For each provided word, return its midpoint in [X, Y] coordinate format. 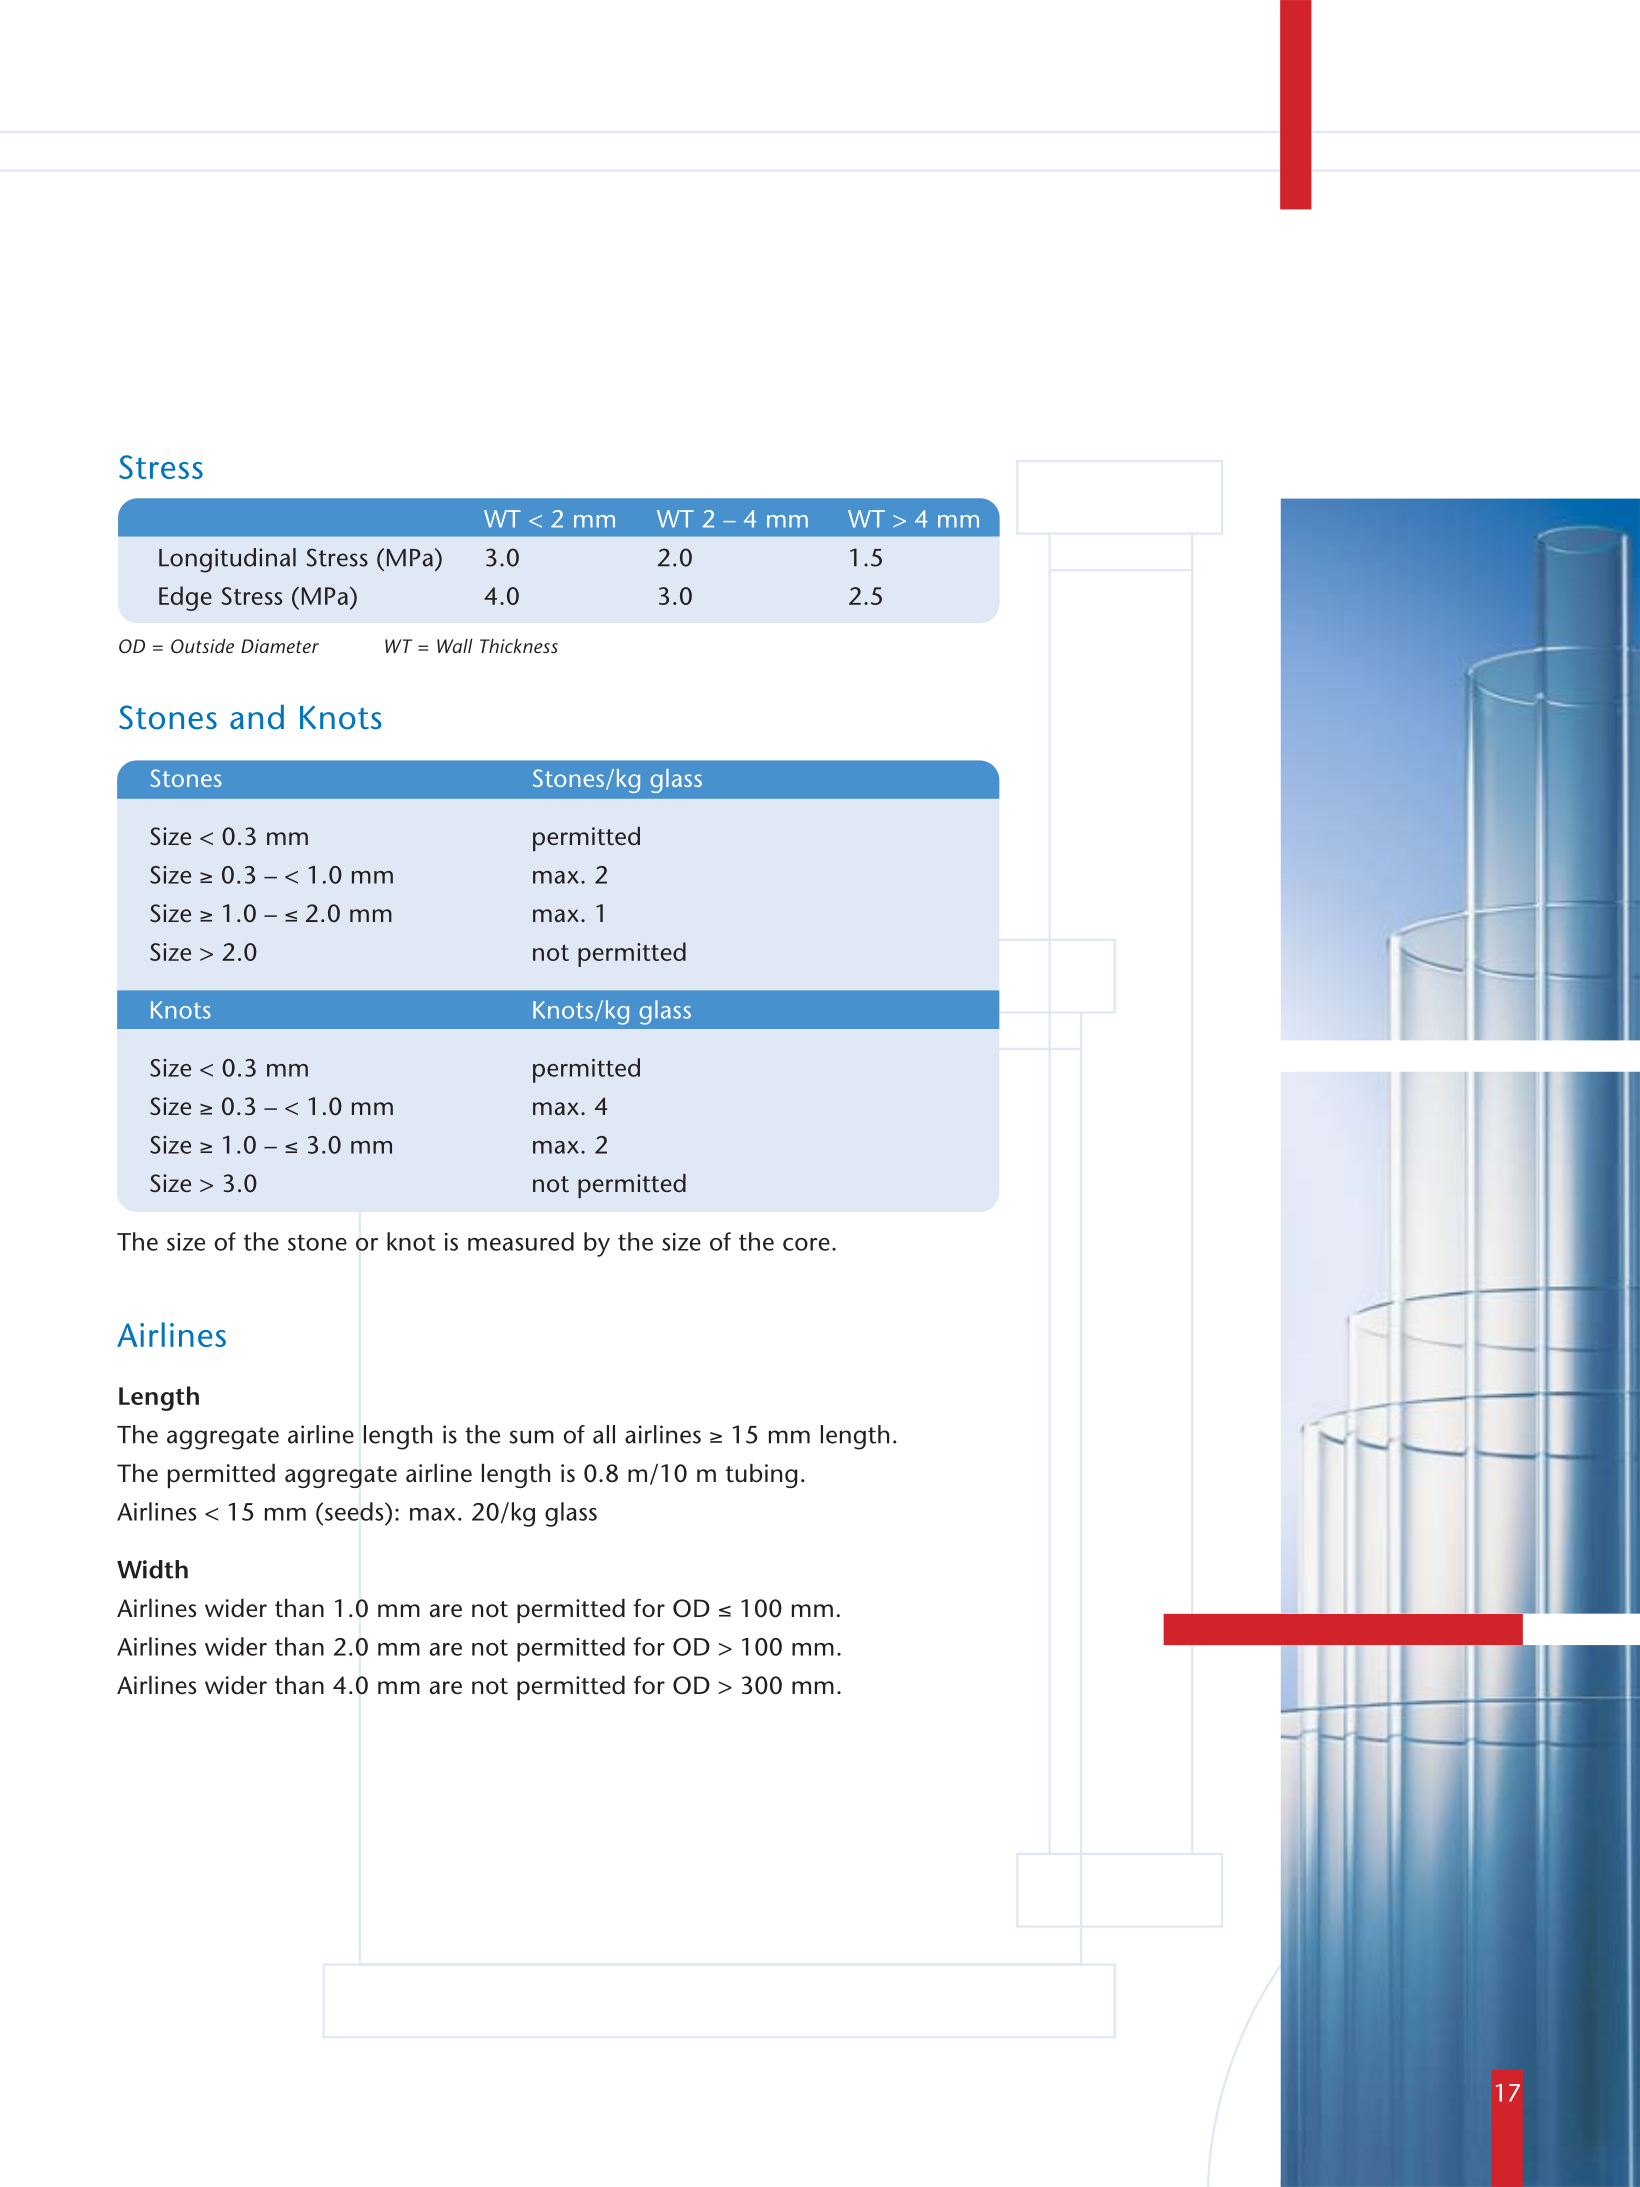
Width [152, 1569]
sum [531, 1437]
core [806, 1244]
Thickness [519, 646]
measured [521, 1241]
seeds [354, 1511]
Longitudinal [227, 560]
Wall [455, 646]
